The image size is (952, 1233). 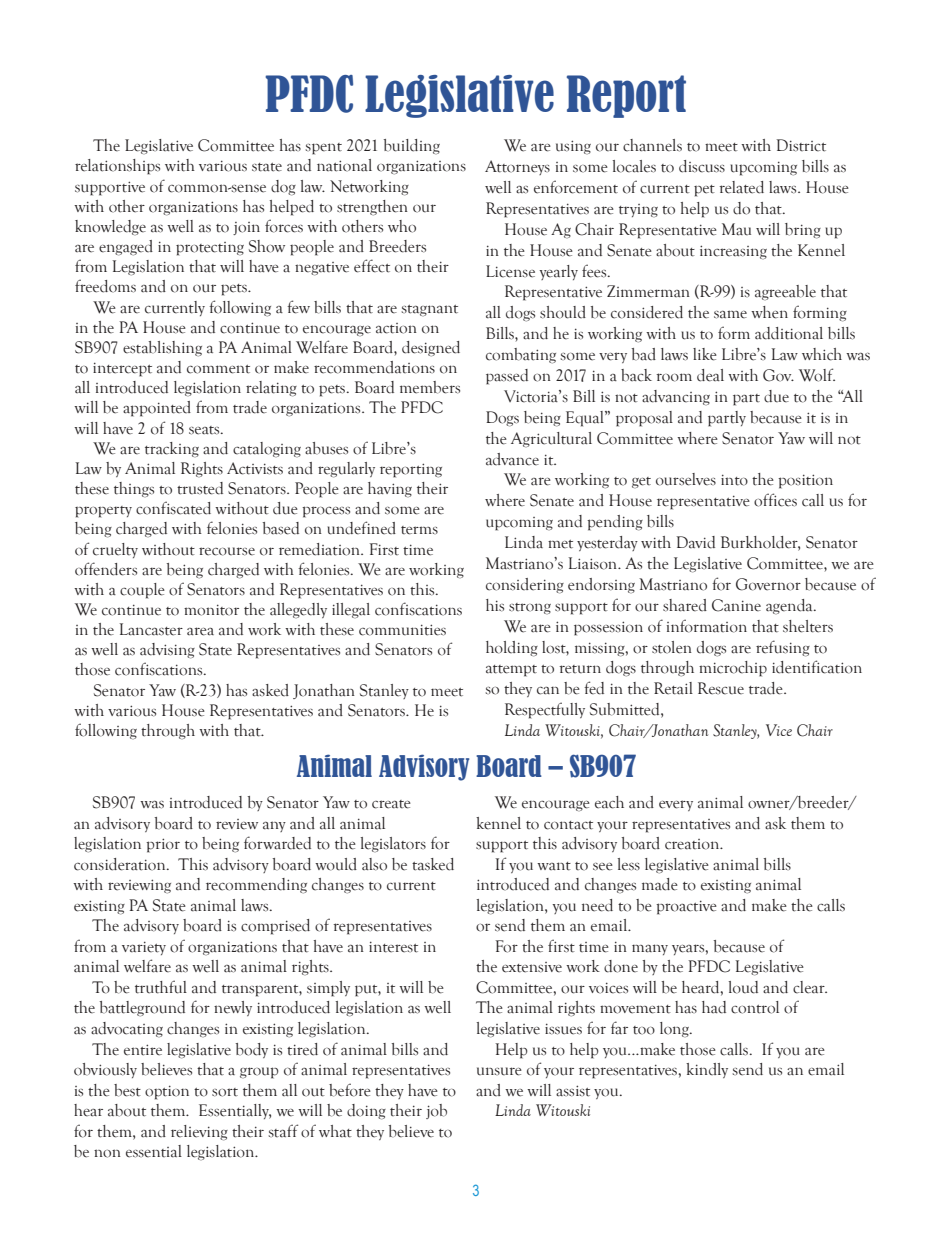 What do you see at coordinates (710, 375) in the screenshot?
I see `deal` at bounding box center [710, 375].
